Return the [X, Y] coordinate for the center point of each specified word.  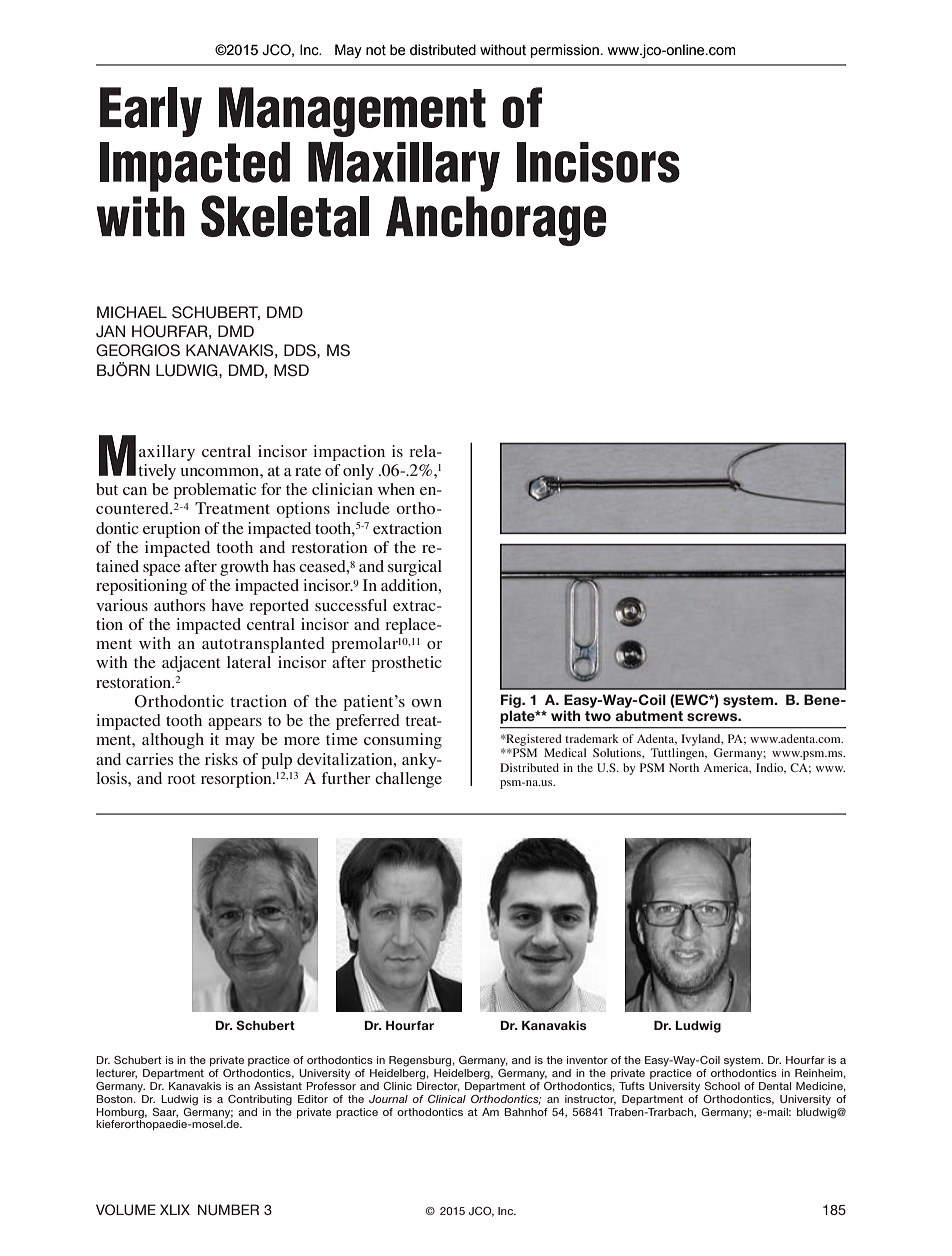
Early [151, 112]
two [598, 716]
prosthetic [406, 664]
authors [179, 605]
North [684, 767]
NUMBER [228, 1210]
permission [565, 51]
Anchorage [496, 221]
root [181, 779]
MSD [291, 370]
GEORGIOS [138, 350]
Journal [388, 1099]
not [376, 50]
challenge [408, 780]
